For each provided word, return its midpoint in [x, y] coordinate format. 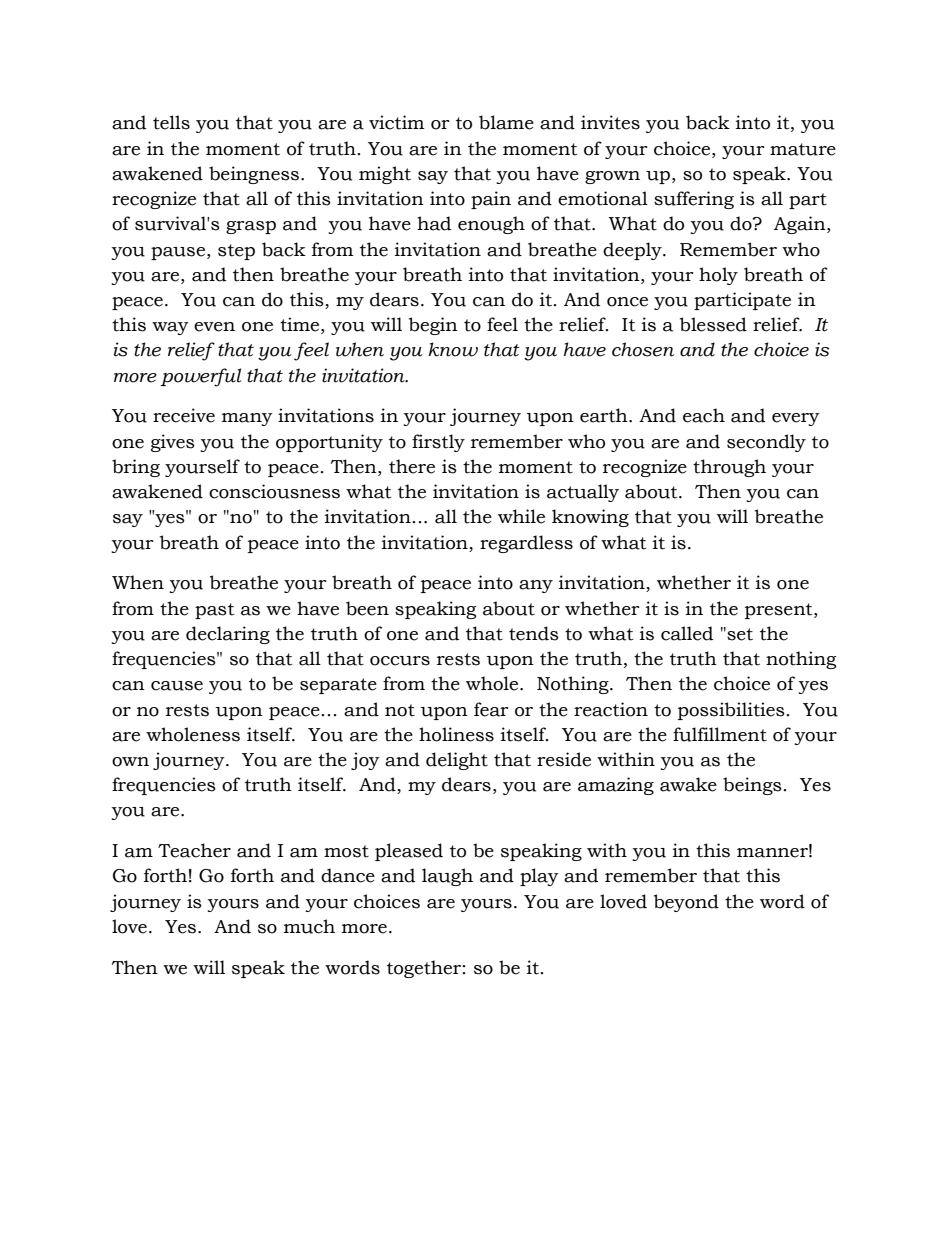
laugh [447, 877]
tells [171, 122]
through [729, 468]
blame [506, 122]
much [309, 926]
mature [803, 149]
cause [177, 686]
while [521, 516]
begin [433, 326]
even [214, 327]
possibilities [731, 711]
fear [491, 709]
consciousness [274, 491]
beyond [686, 903]
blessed [713, 324]
